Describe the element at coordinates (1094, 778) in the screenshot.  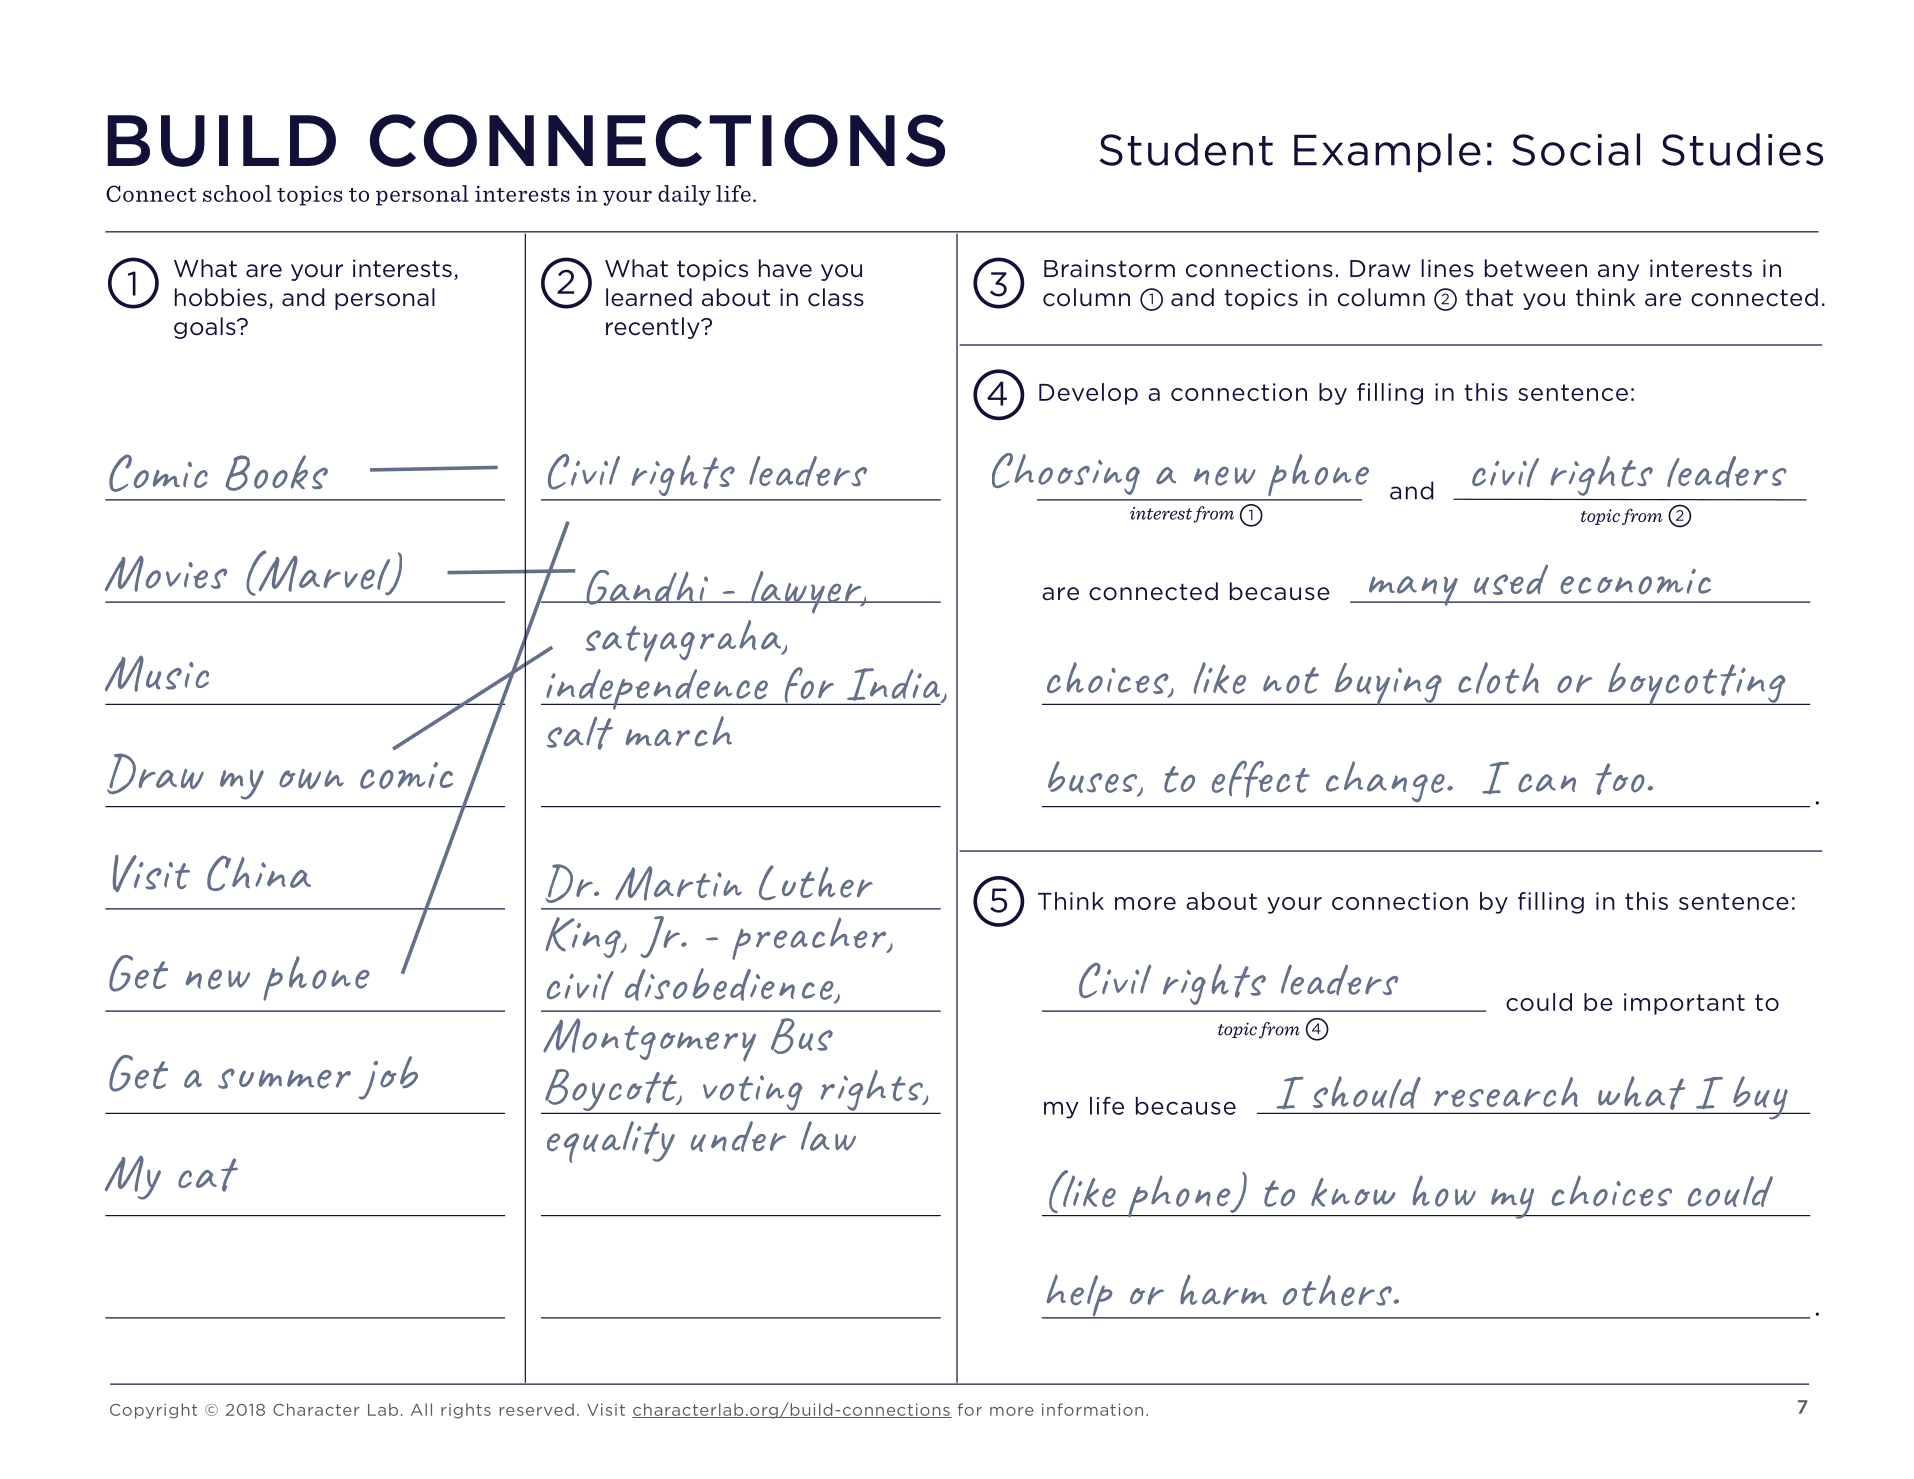
I see `buses` at that location.
